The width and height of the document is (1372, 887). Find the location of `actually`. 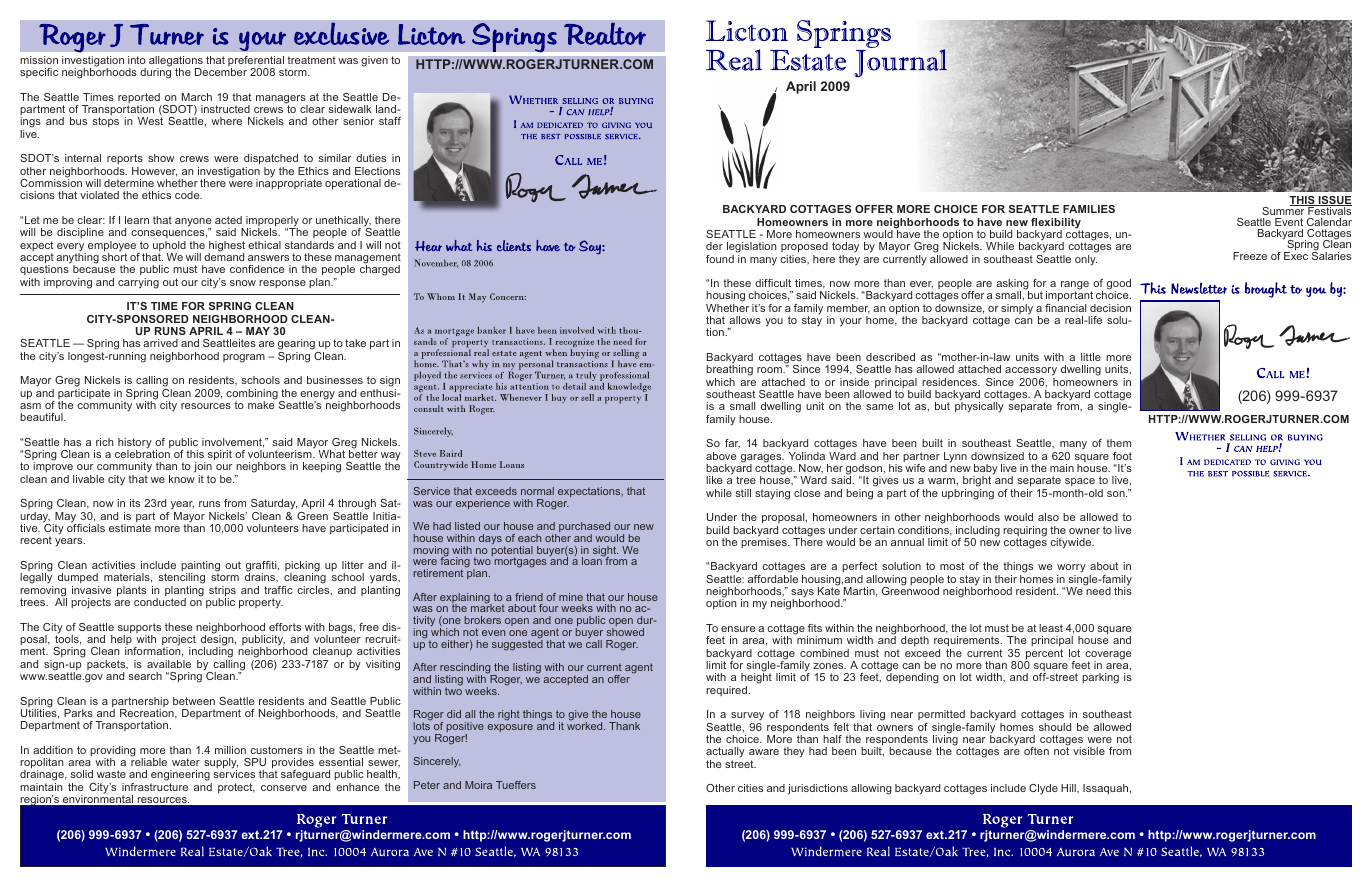

actually is located at coordinates (725, 754).
